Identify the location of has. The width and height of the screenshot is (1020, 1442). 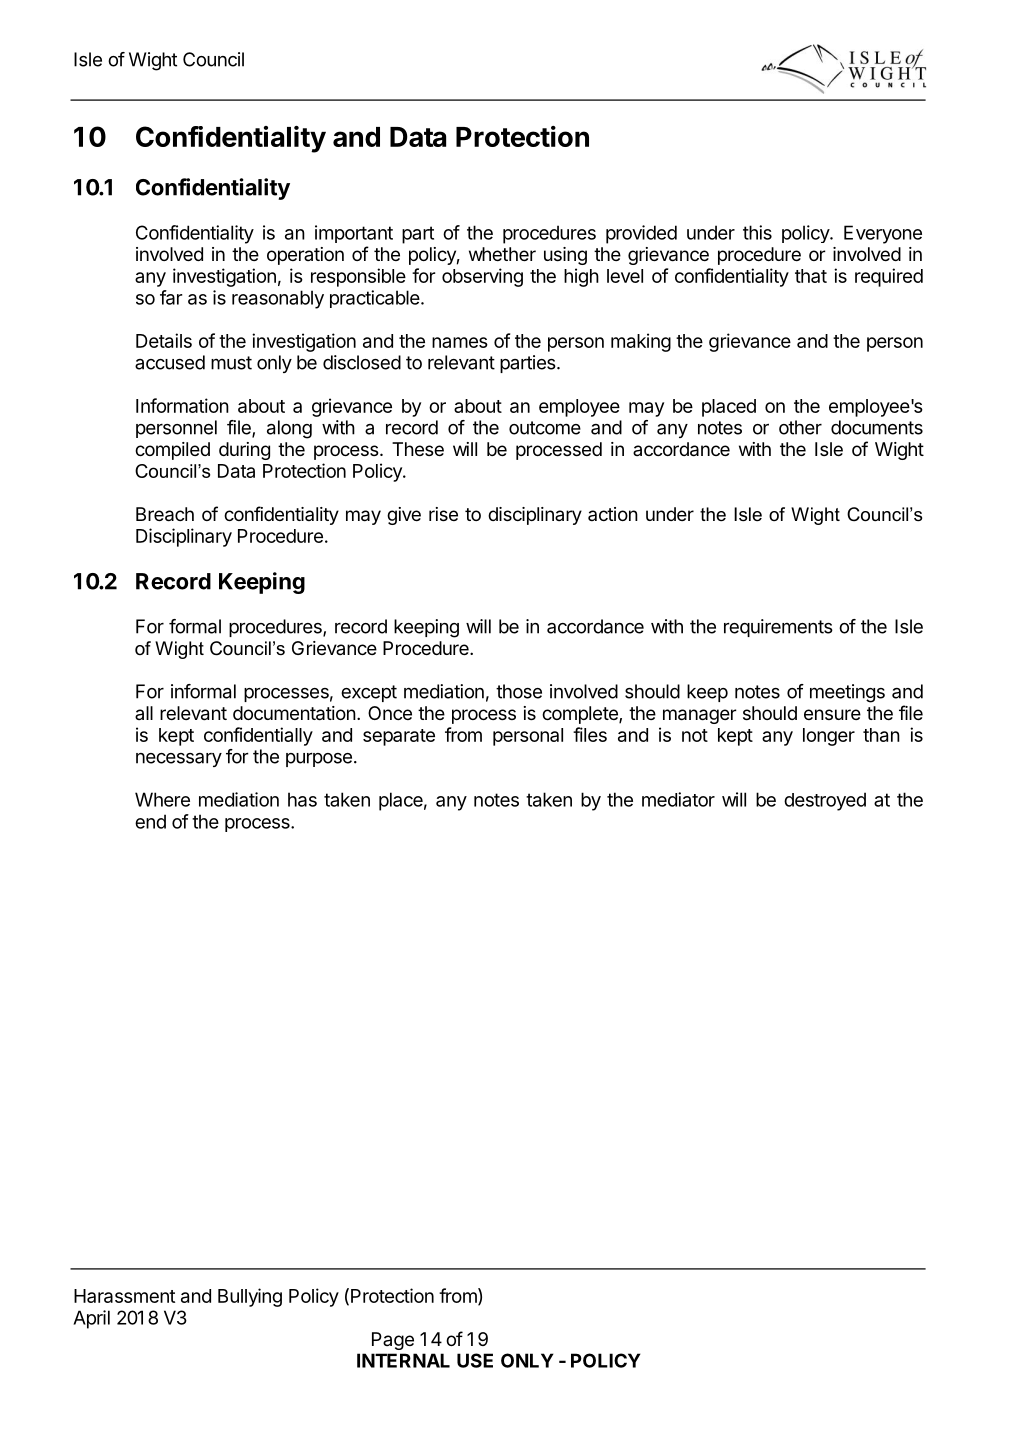
(302, 799).
